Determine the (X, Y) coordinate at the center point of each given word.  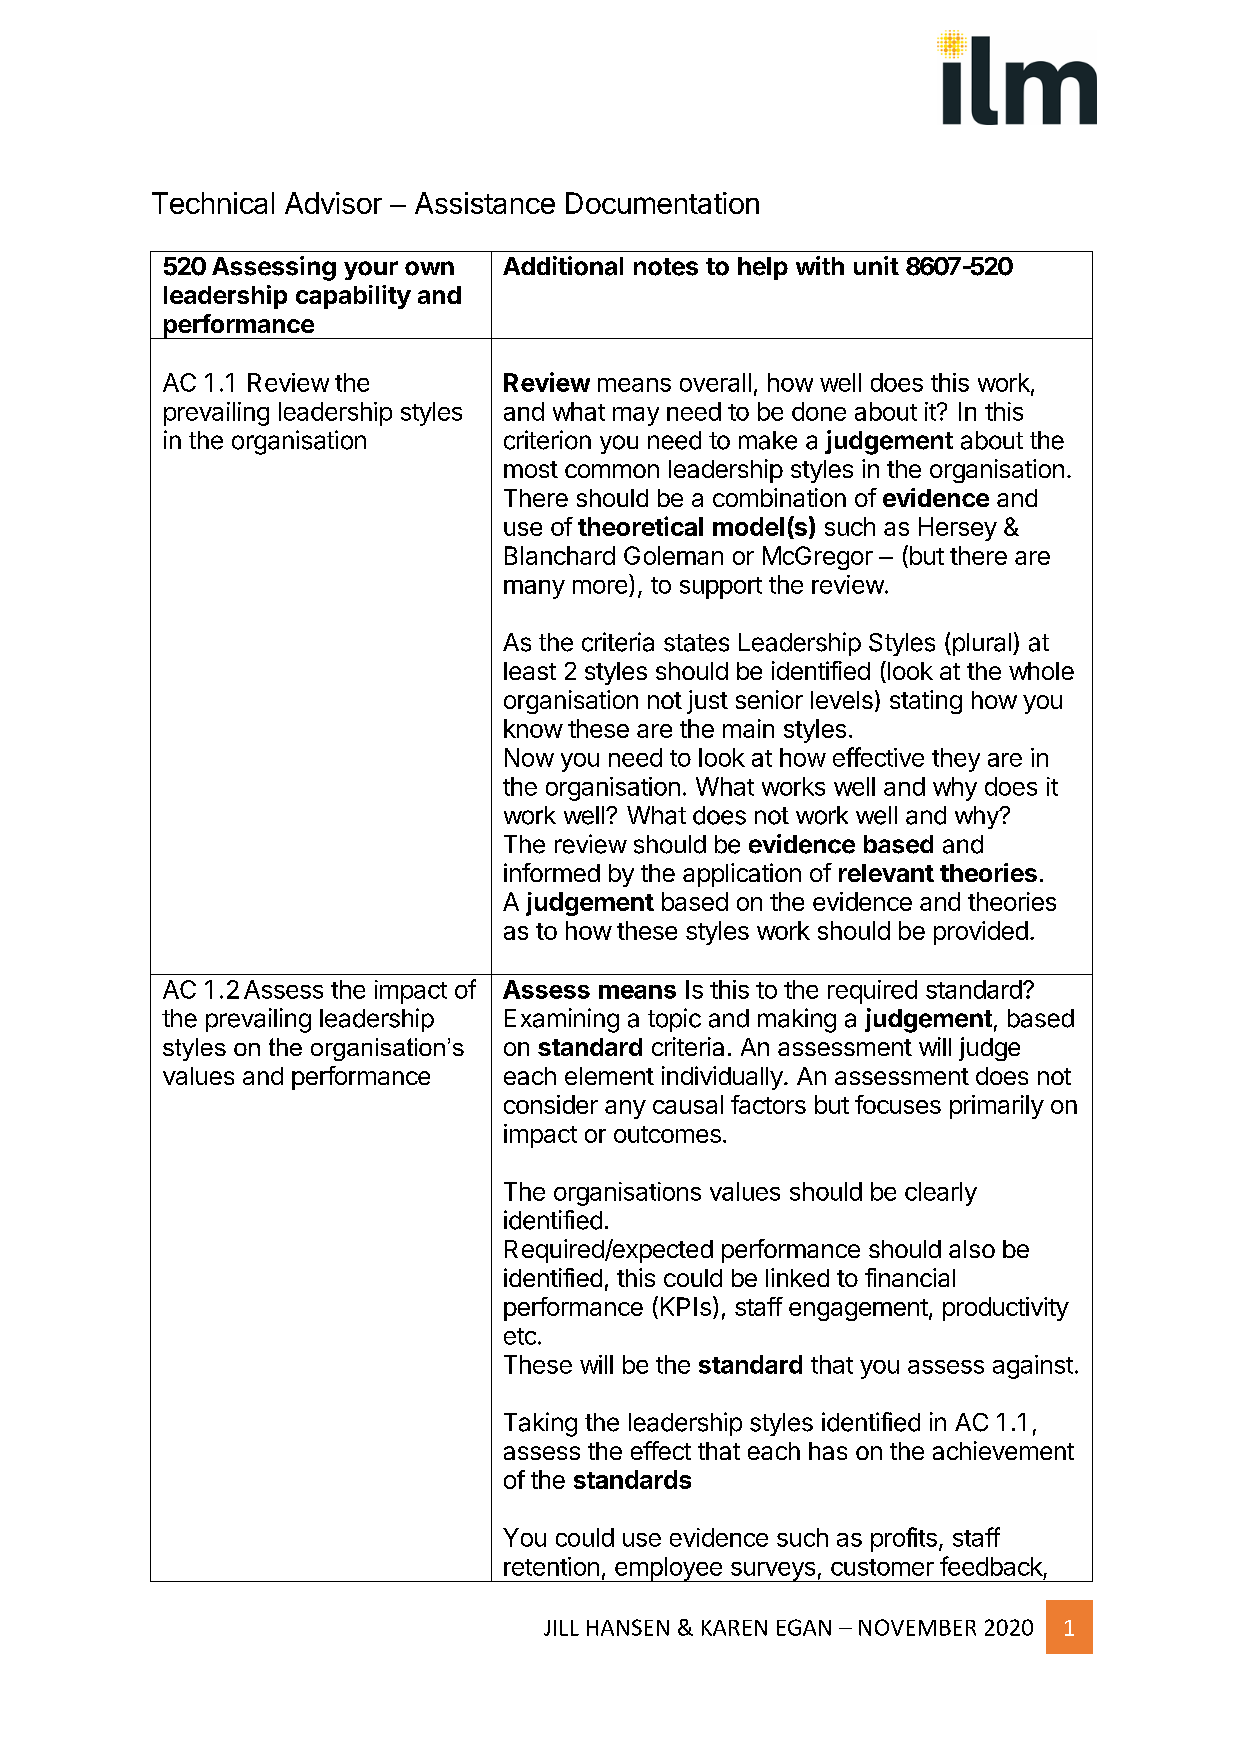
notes (666, 267)
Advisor (333, 203)
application (742, 875)
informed (552, 872)
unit (876, 265)
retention (551, 1566)
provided (981, 933)
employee (668, 1569)
